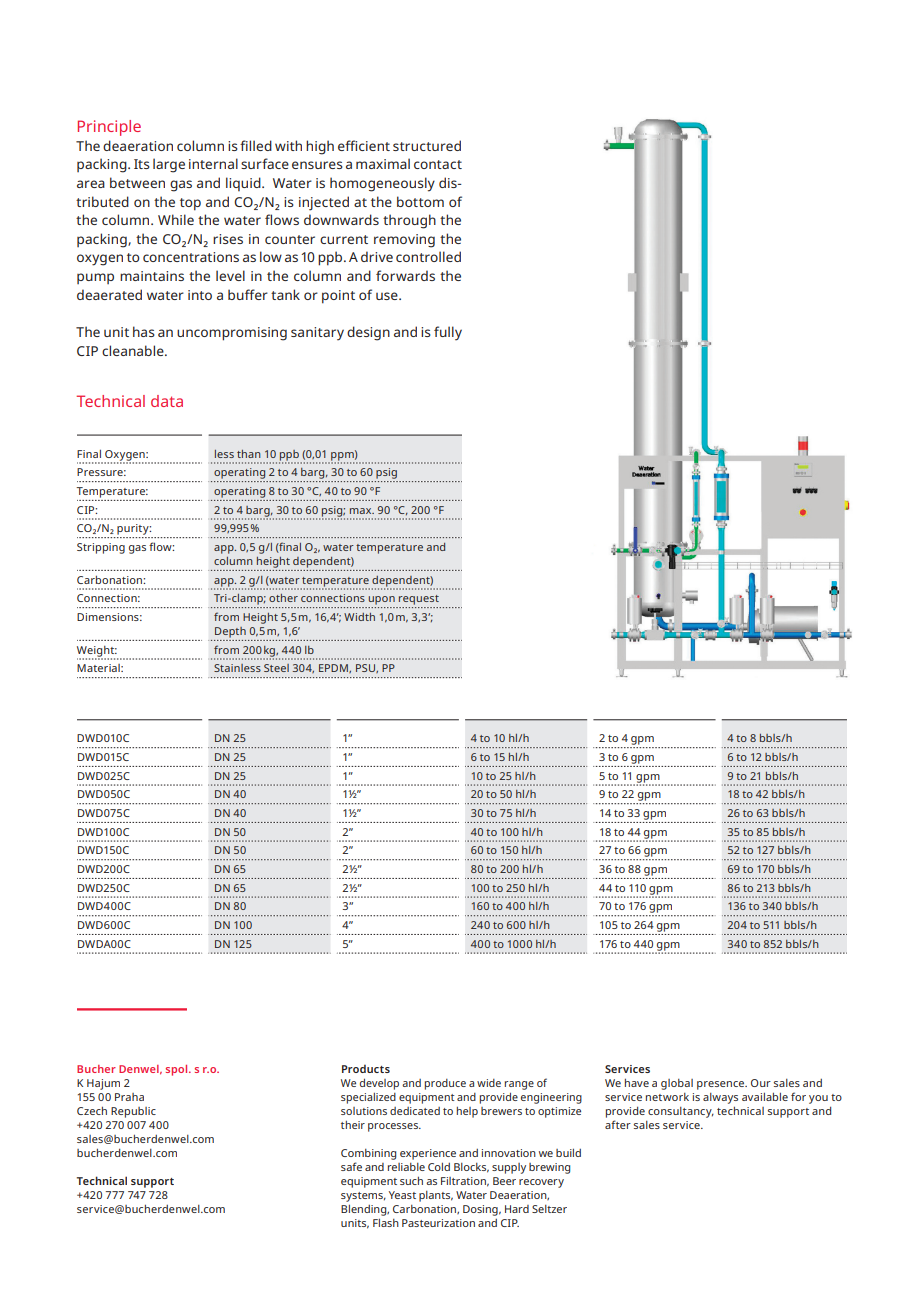  I want to click on large, so click(169, 165).
